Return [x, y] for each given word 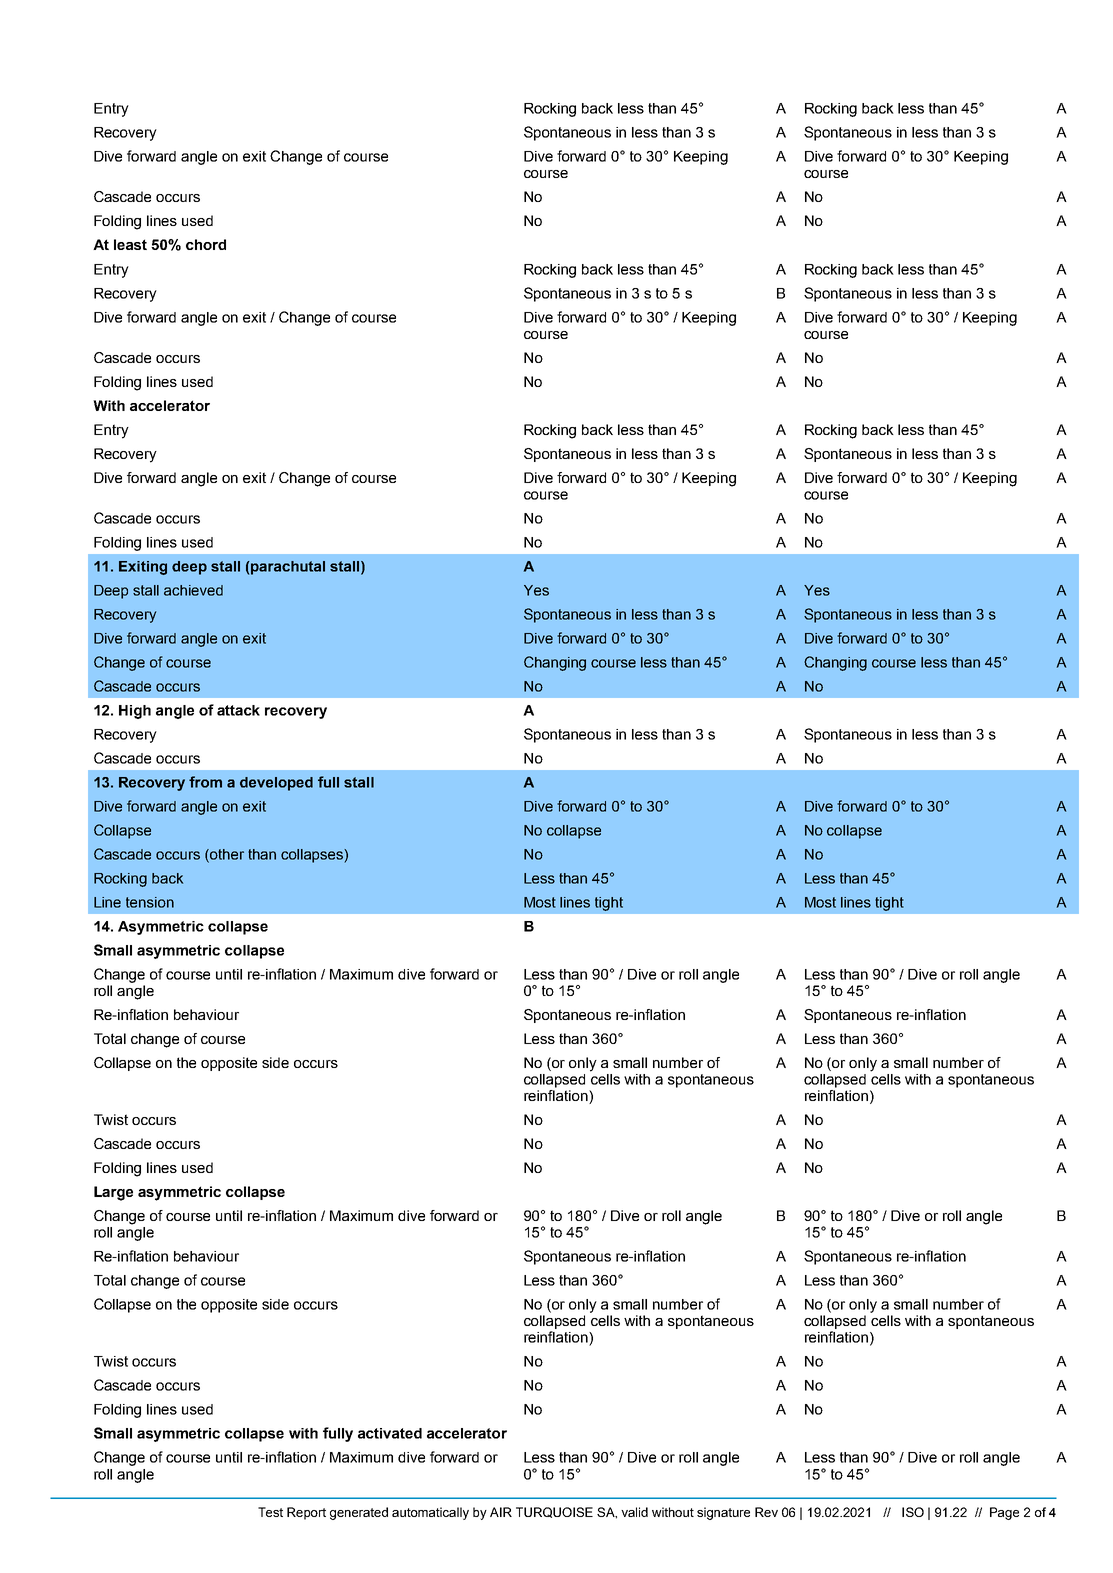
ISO [913, 1512]
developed [276, 784]
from [205, 782]
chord [206, 244]
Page [1004, 1513]
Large [113, 1193]
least [130, 244]
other [226, 855]
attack [238, 710]
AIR [501, 1512]
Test [270, 1512]
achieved [193, 590]
